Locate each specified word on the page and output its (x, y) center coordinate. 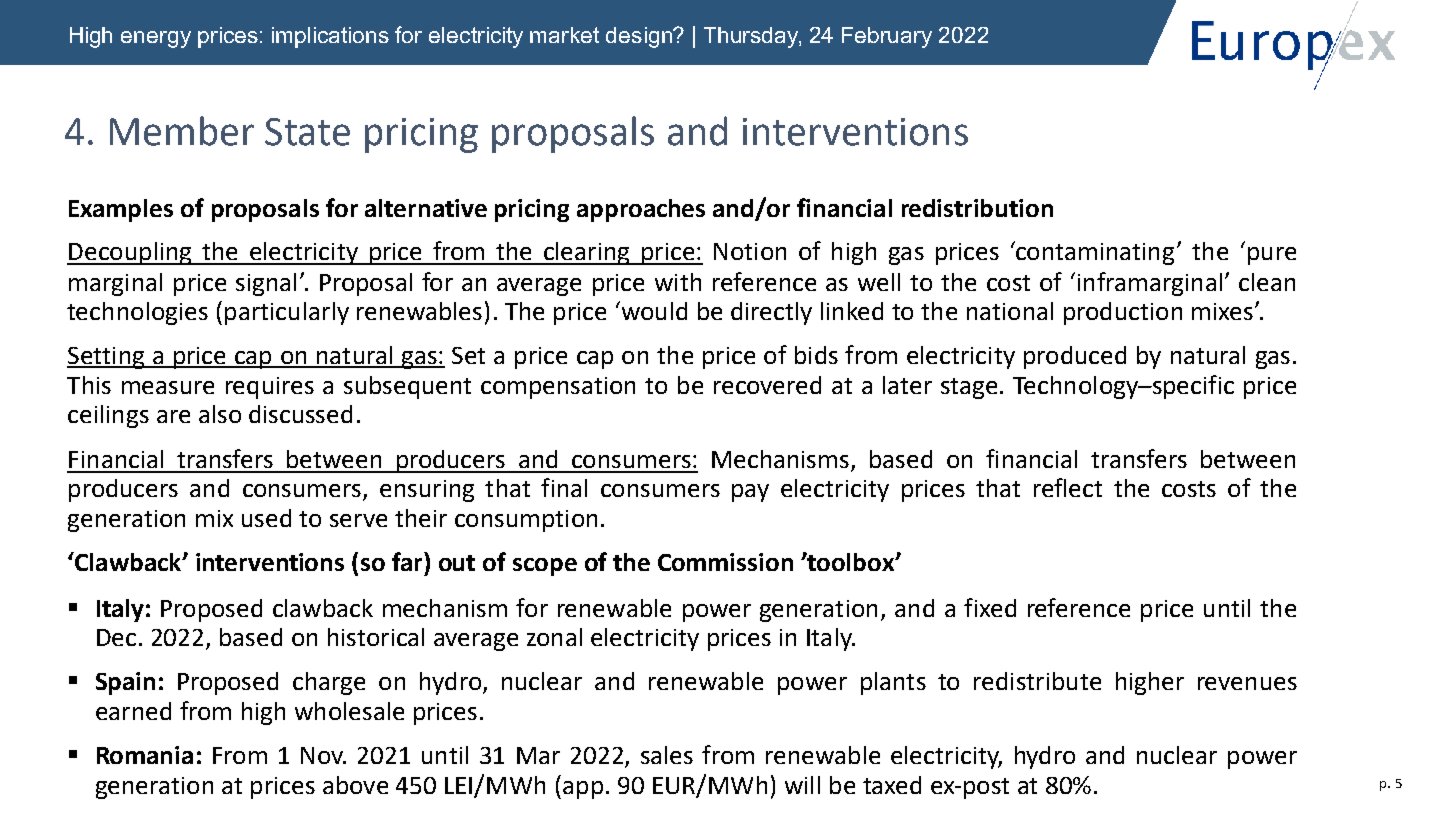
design (640, 37)
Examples (121, 210)
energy (156, 39)
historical (376, 637)
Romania (145, 755)
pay (750, 493)
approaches (641, 210)
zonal (554, 637)
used (266, 518)
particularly (287, 313)
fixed (990, 607)
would (653, 310)
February (887, 37)
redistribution (977, 208)
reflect (1068, 487)
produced (1075, 357)
